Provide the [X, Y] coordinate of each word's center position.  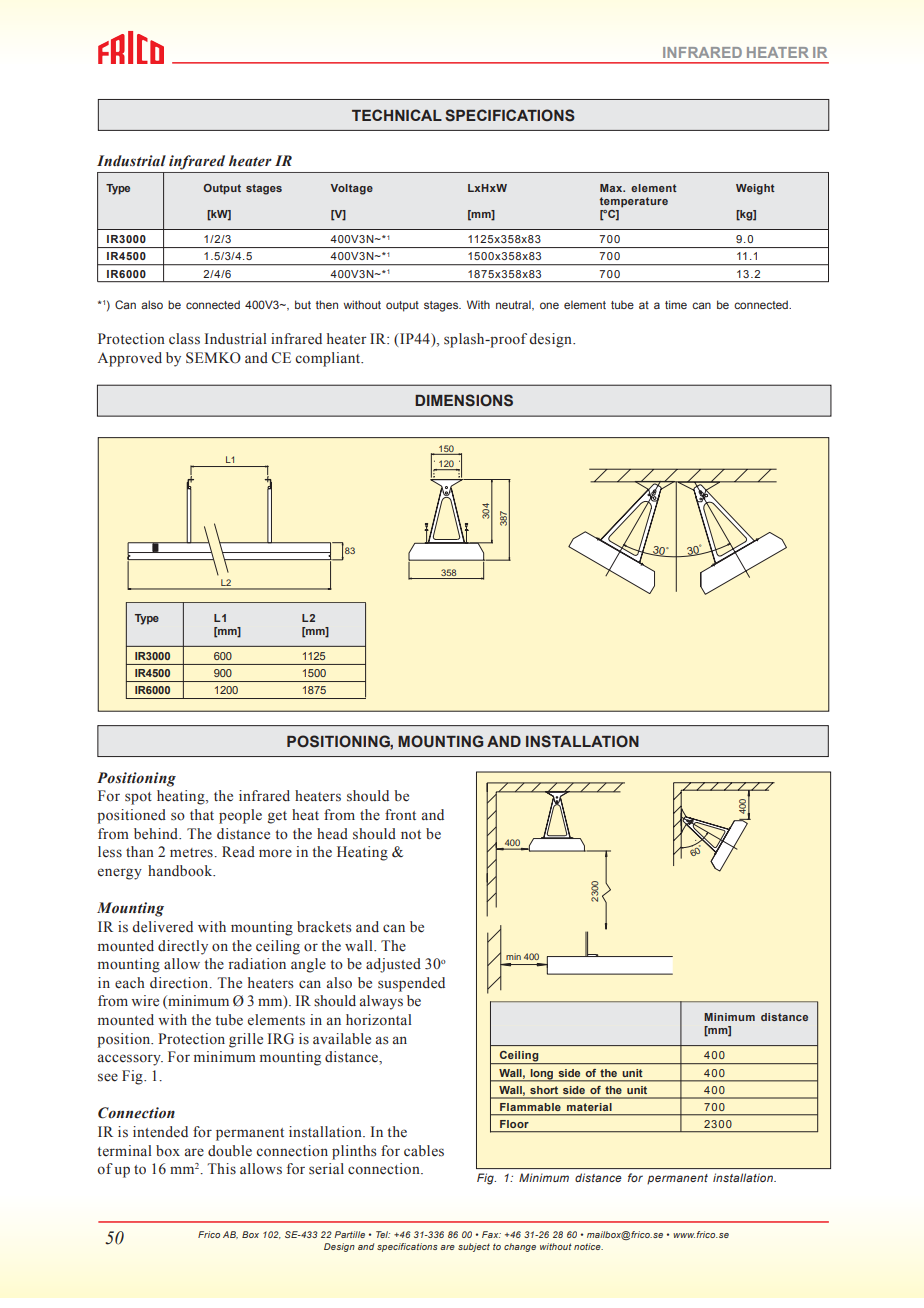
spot [138, 798]
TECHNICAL [397, 115]
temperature [634, 202]
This [221, 1168]
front [400, 815]
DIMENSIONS [464, 400]
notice [588, 1246]
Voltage [352, 189]
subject [474, 1247]
